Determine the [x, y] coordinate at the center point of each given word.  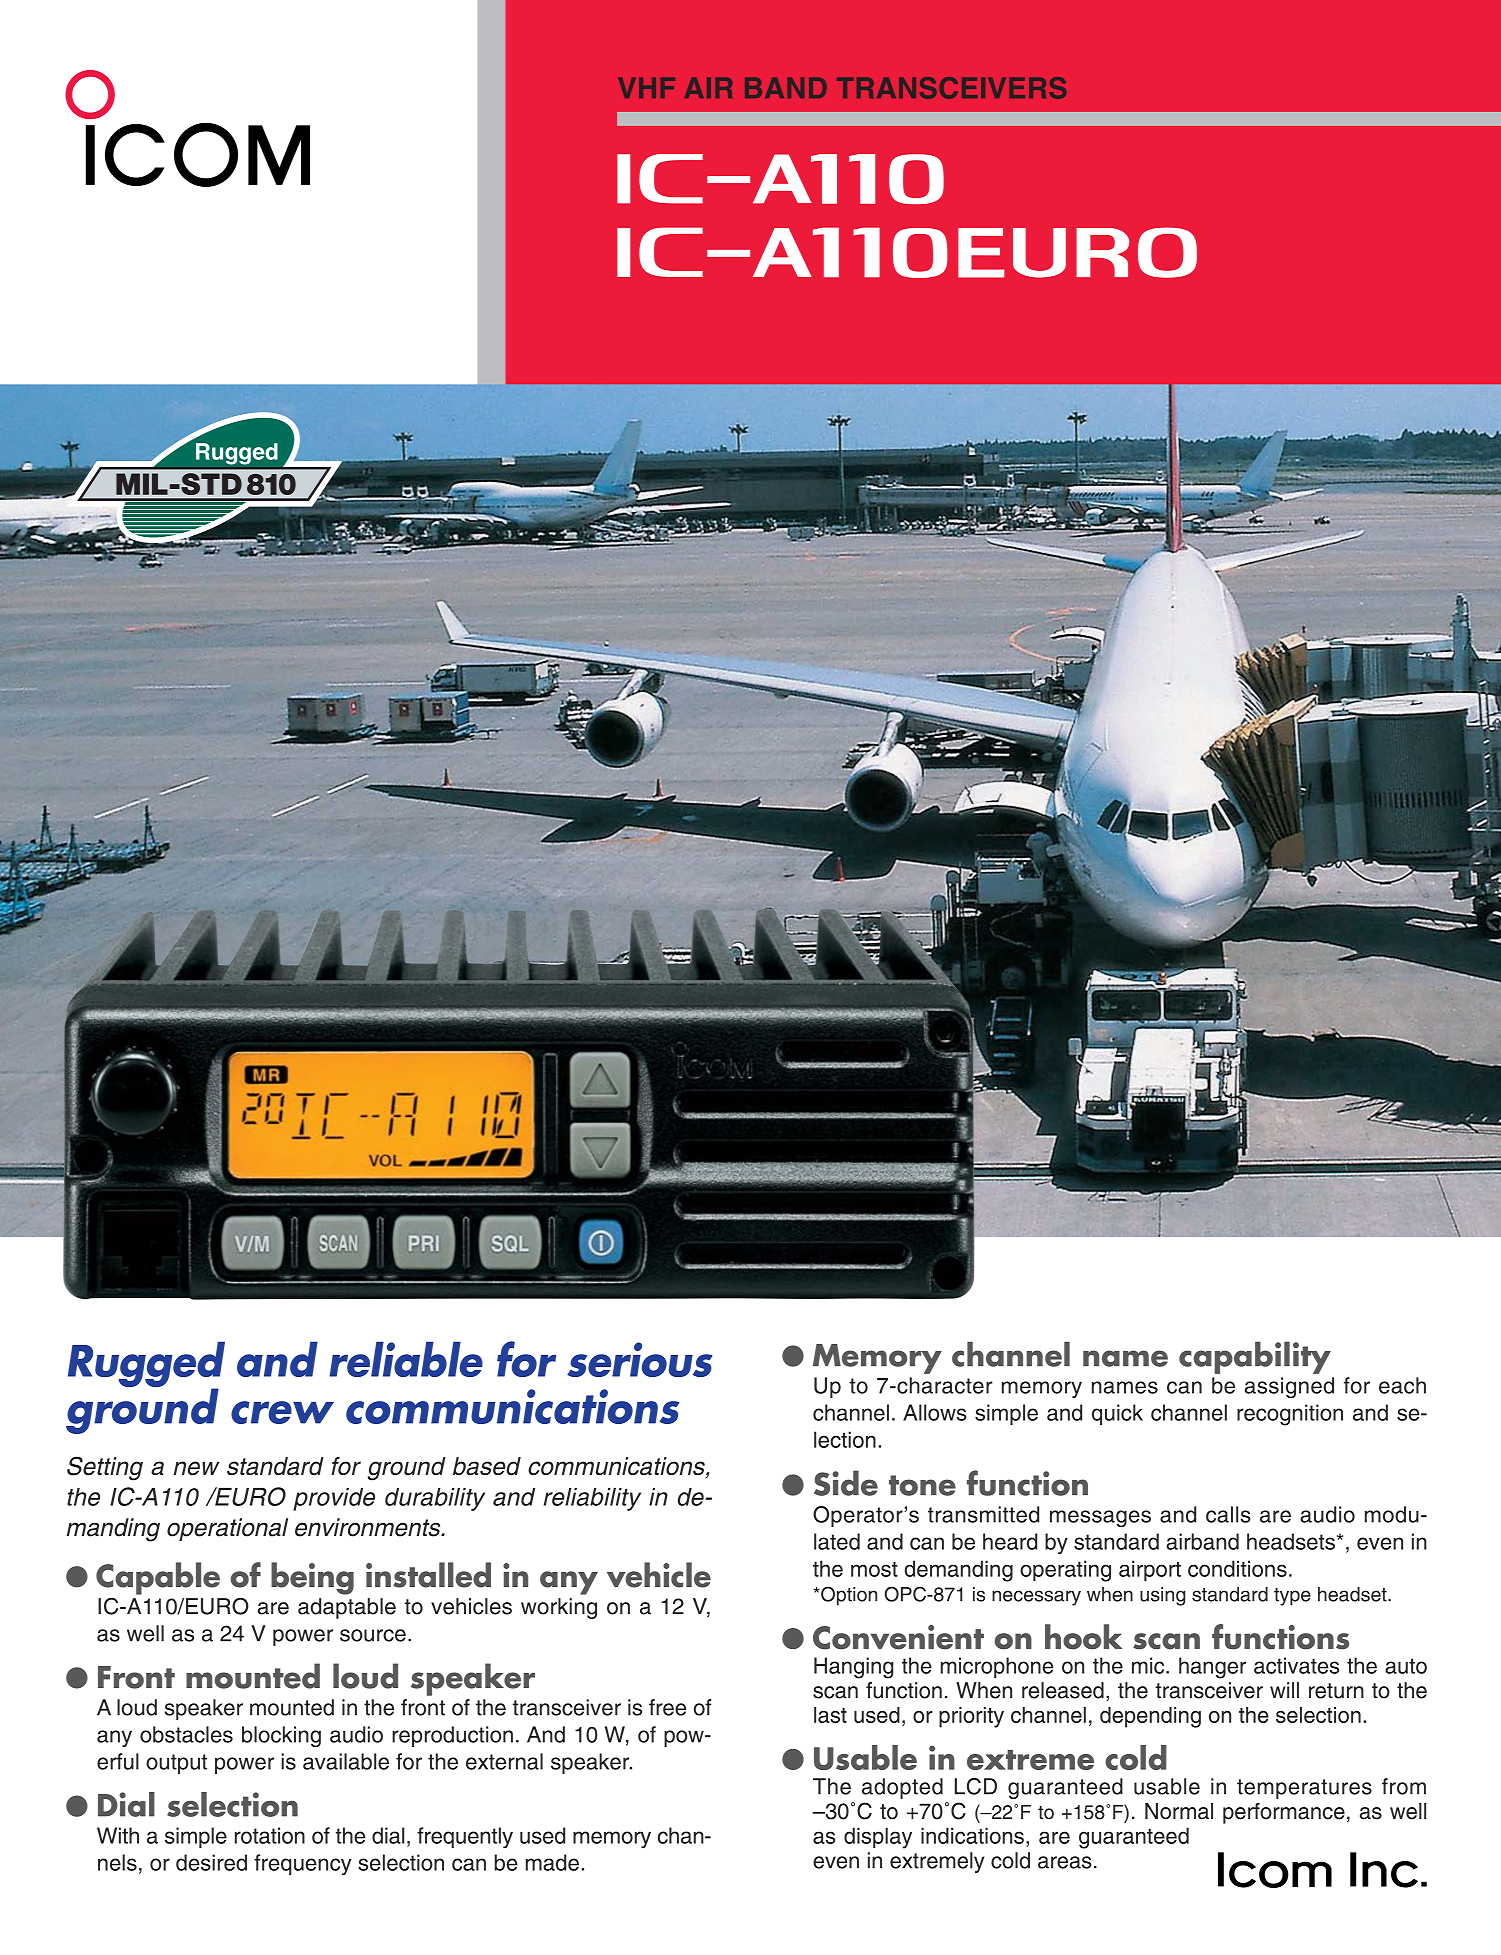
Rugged [146, 1365]
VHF [646, 87]
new [197, 1468]
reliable [406, 1359]
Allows [935, 1412]
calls [1228, 1514]
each [1402, 1385]
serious [639, 1359]
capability [1255, 1357]
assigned [1289, 1388]
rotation [270, 1835]
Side [846, 1483]
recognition [1290, 1415]
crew [282, 1412]
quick [1117, 1414]
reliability [592, 1499]
